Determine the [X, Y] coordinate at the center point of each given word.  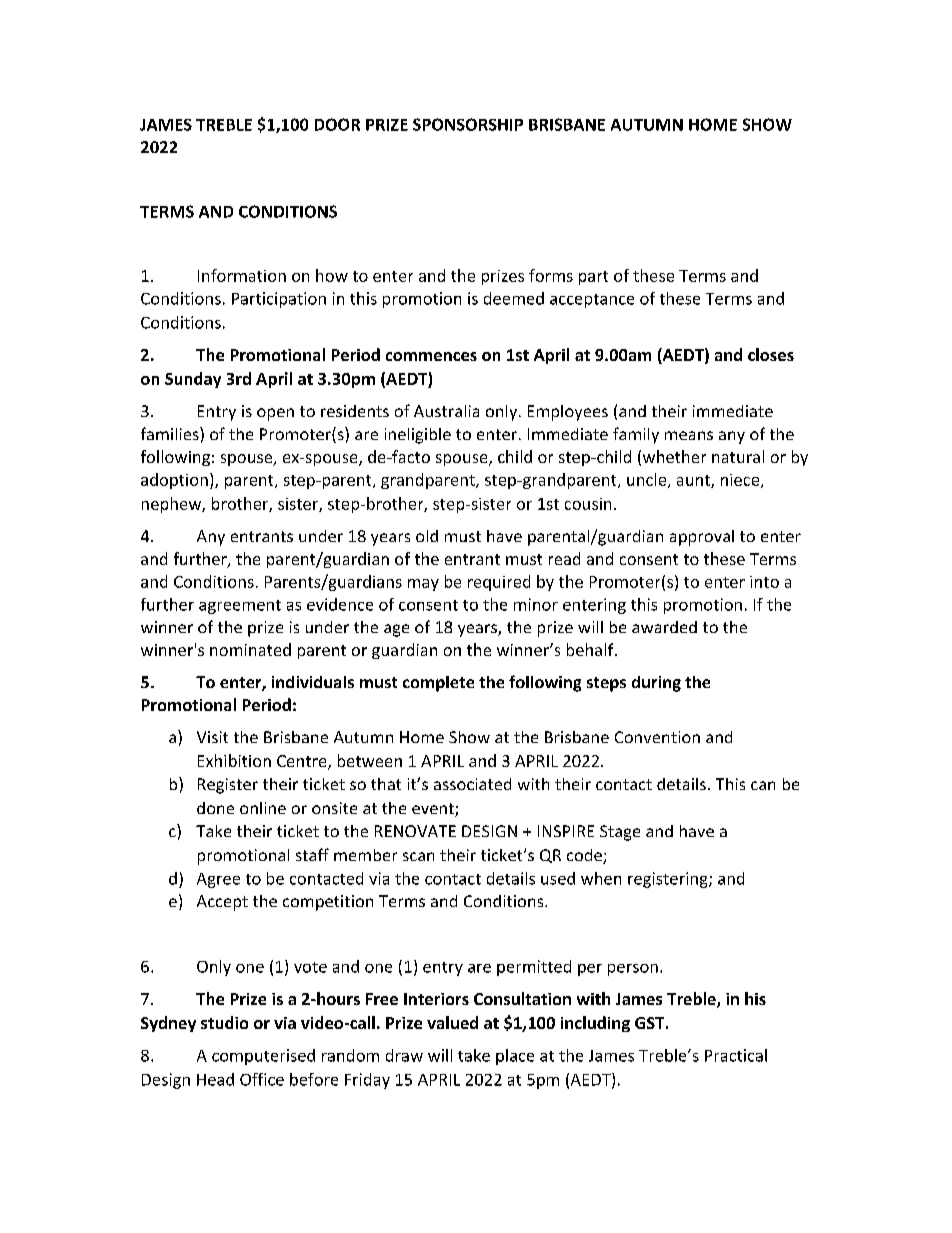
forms [551, 275]
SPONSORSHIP [468, 124]
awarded [664, 627]
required [499, 583]
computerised [263, 1057]
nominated [250, 649]
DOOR [337, 124]
